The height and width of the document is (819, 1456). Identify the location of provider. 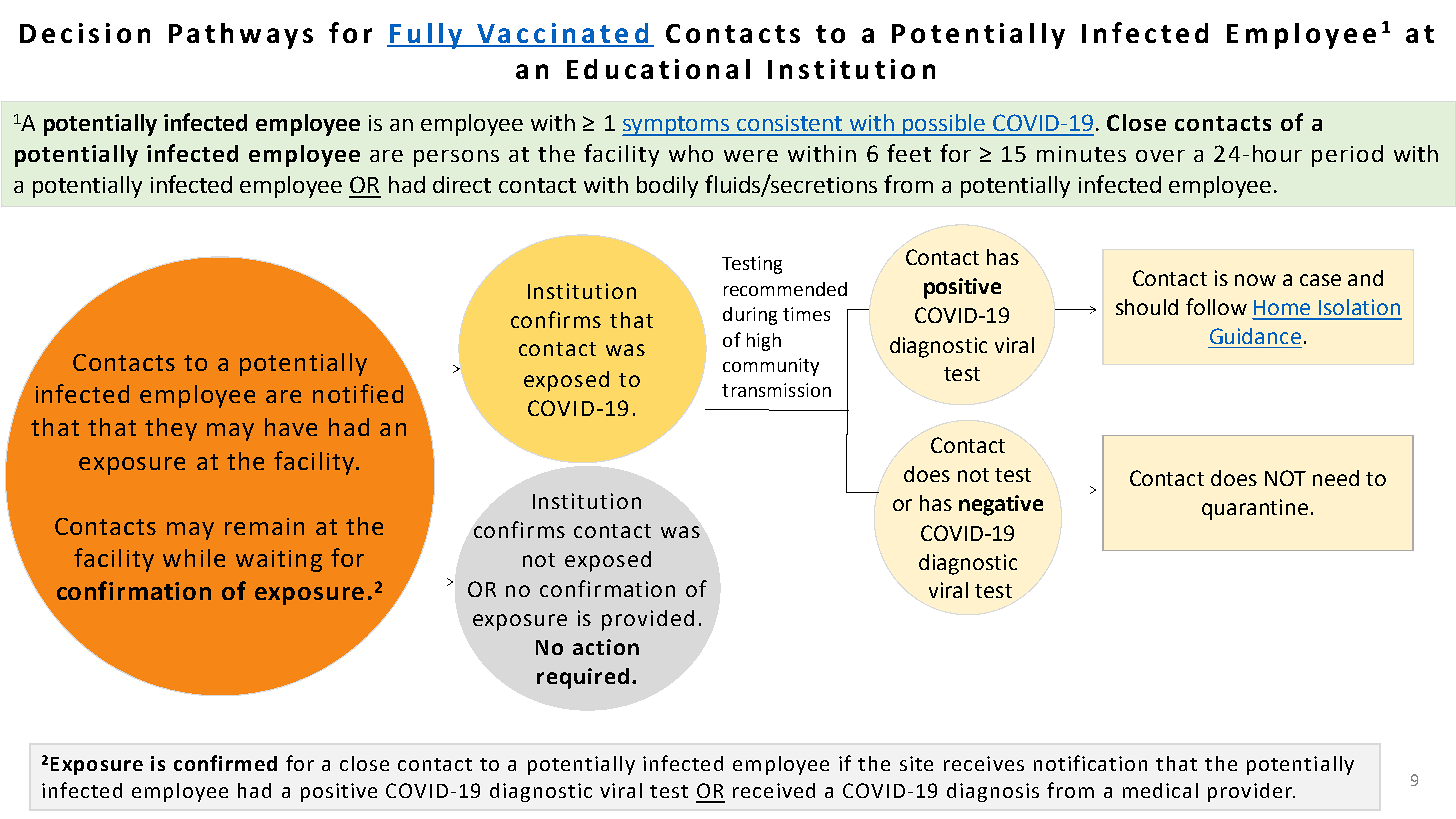
(1251, 792).
